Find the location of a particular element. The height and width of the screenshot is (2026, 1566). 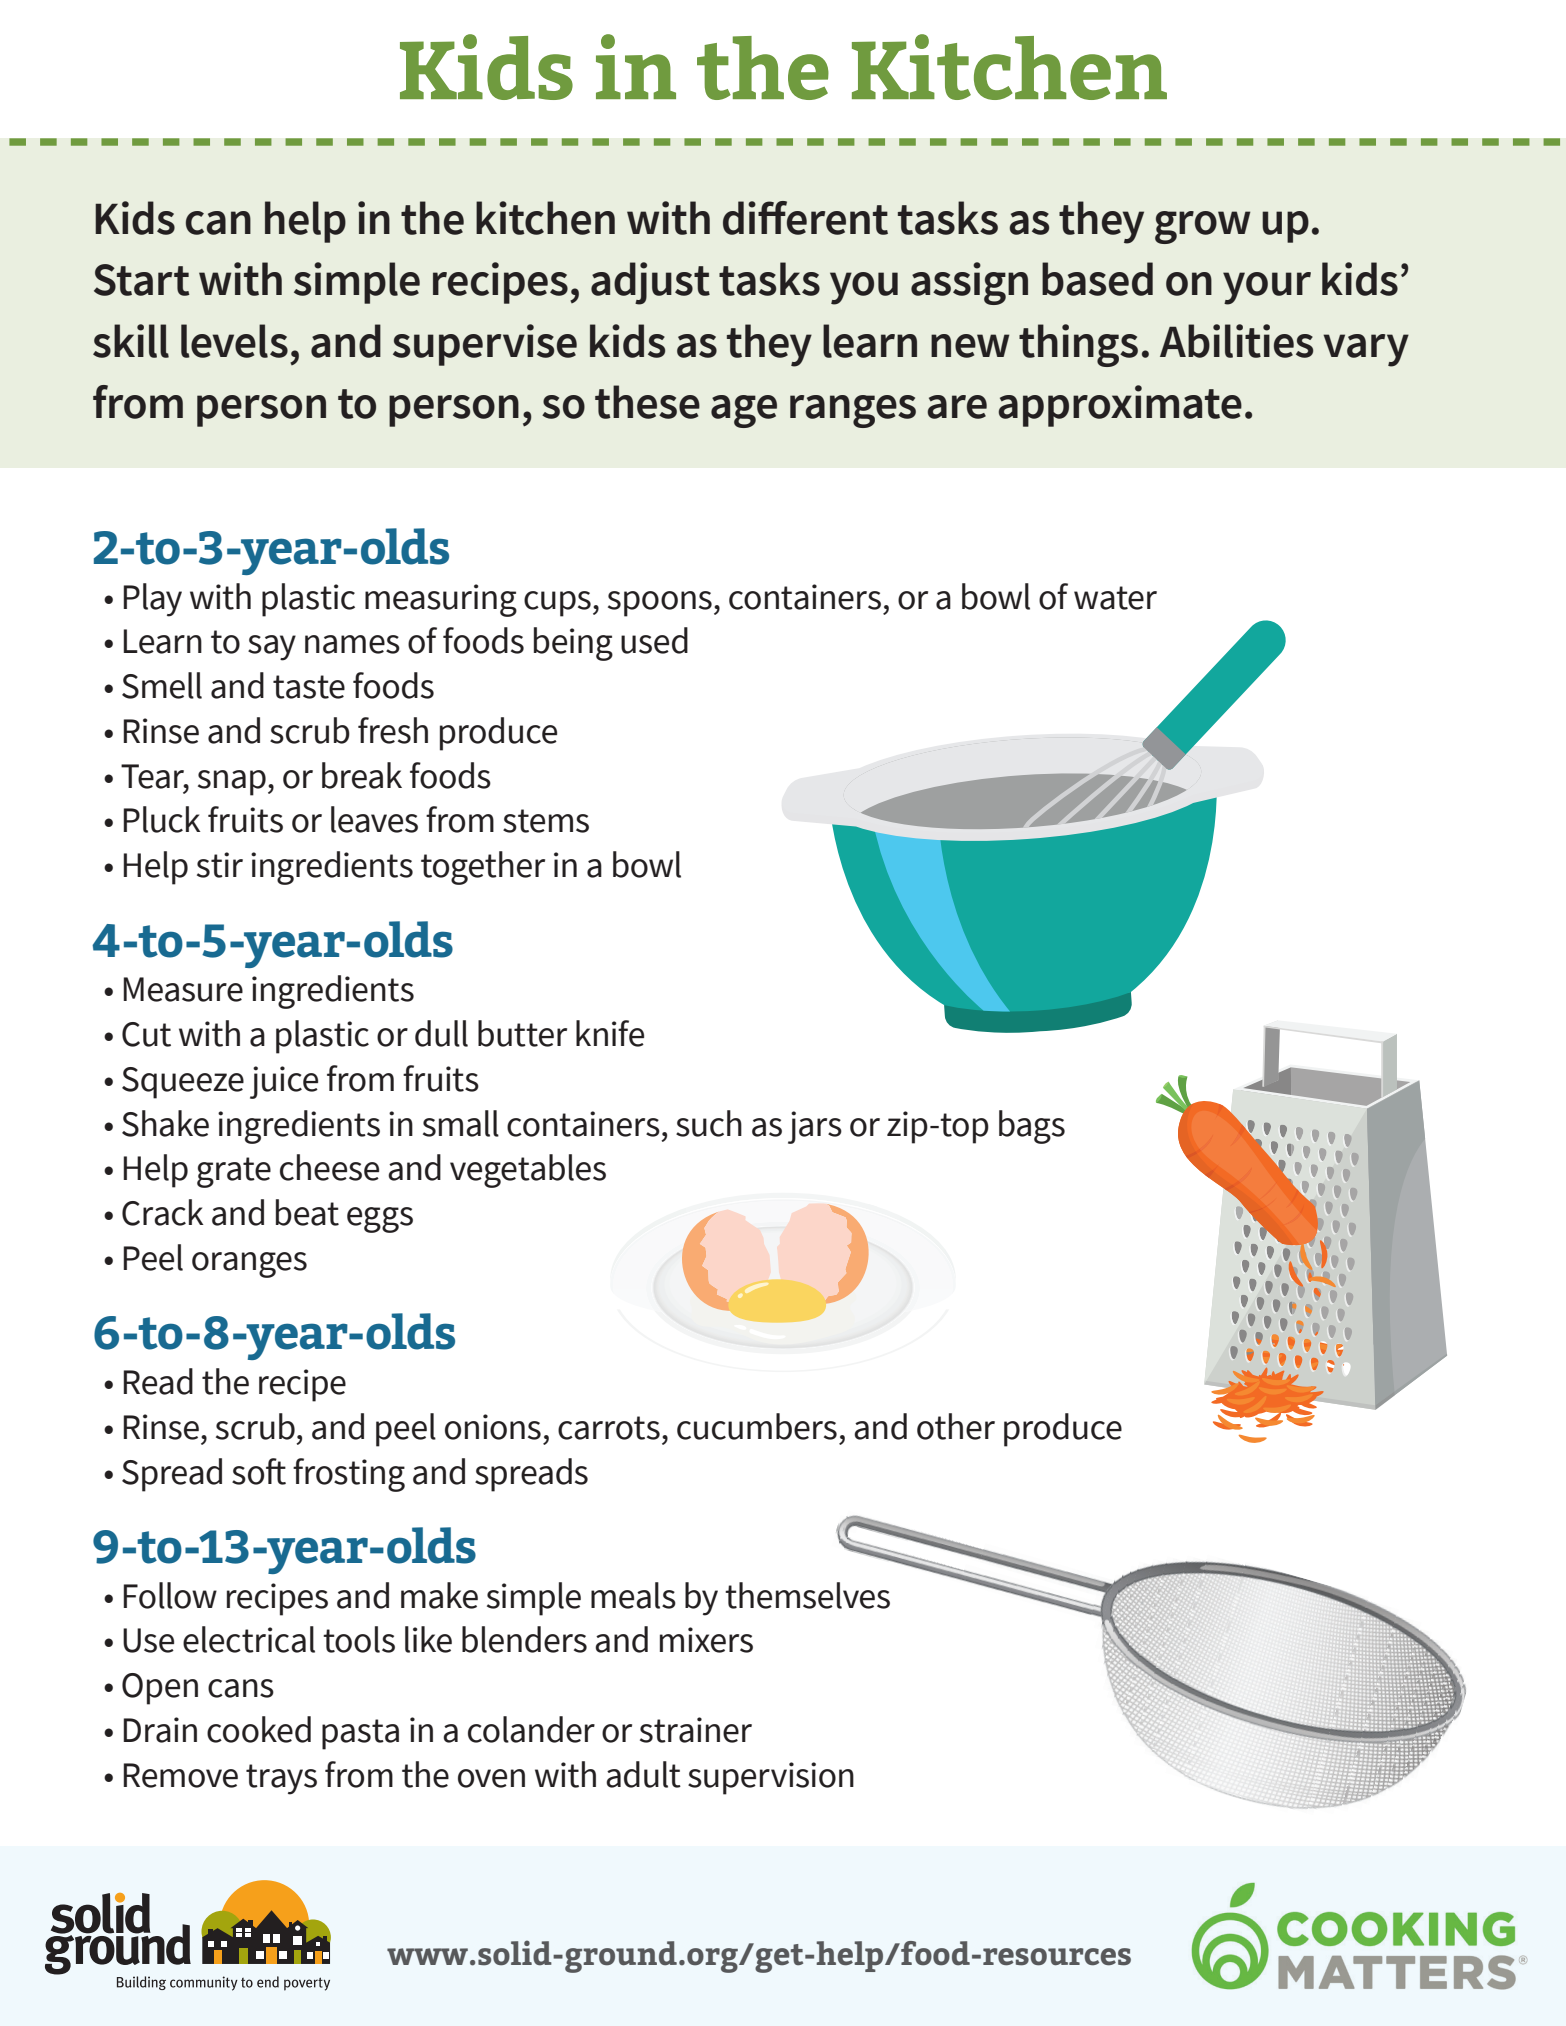

water is located at coordinates (1115, 598).
